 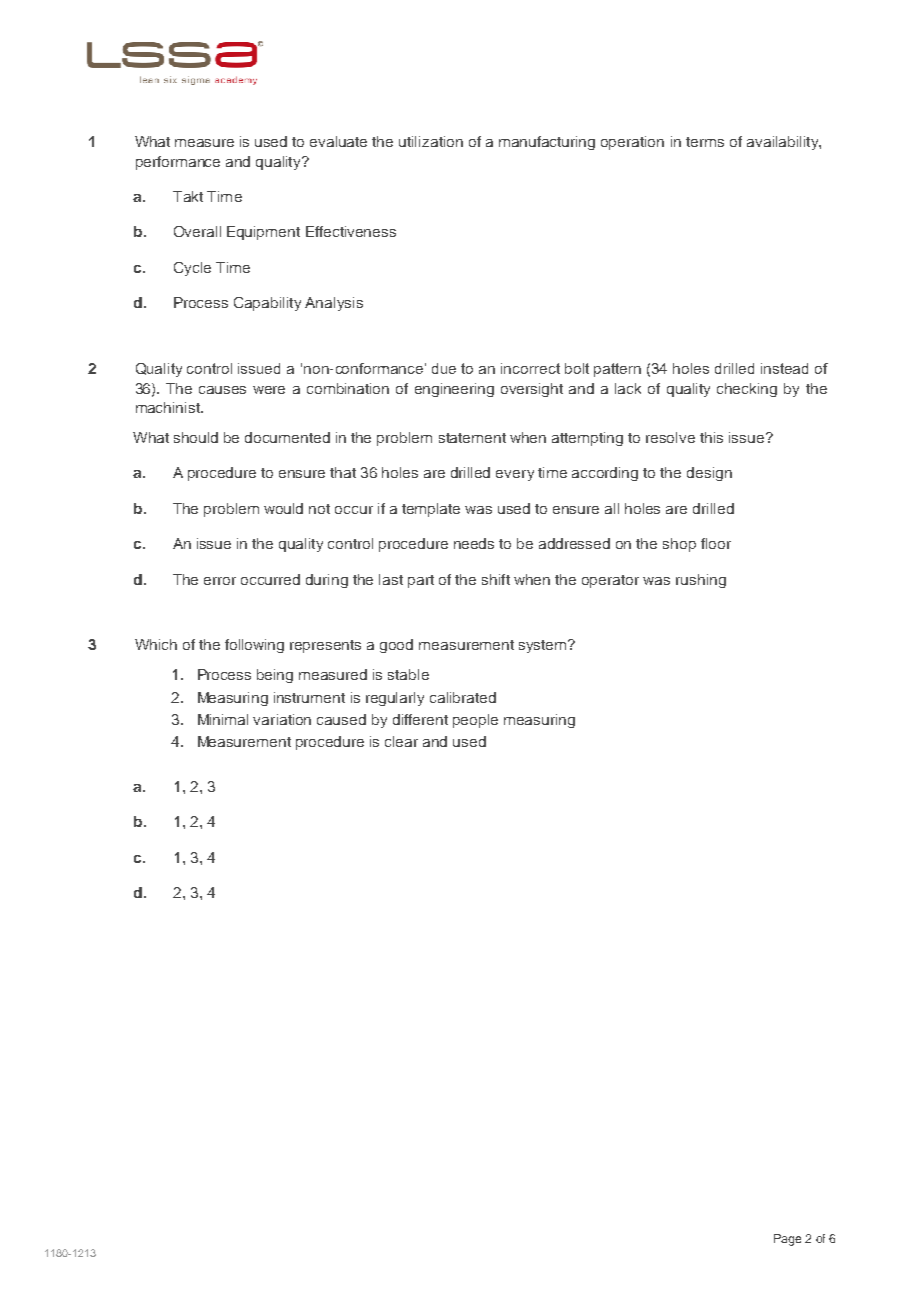 I want to click on floor, so click(x=716, y=543).
